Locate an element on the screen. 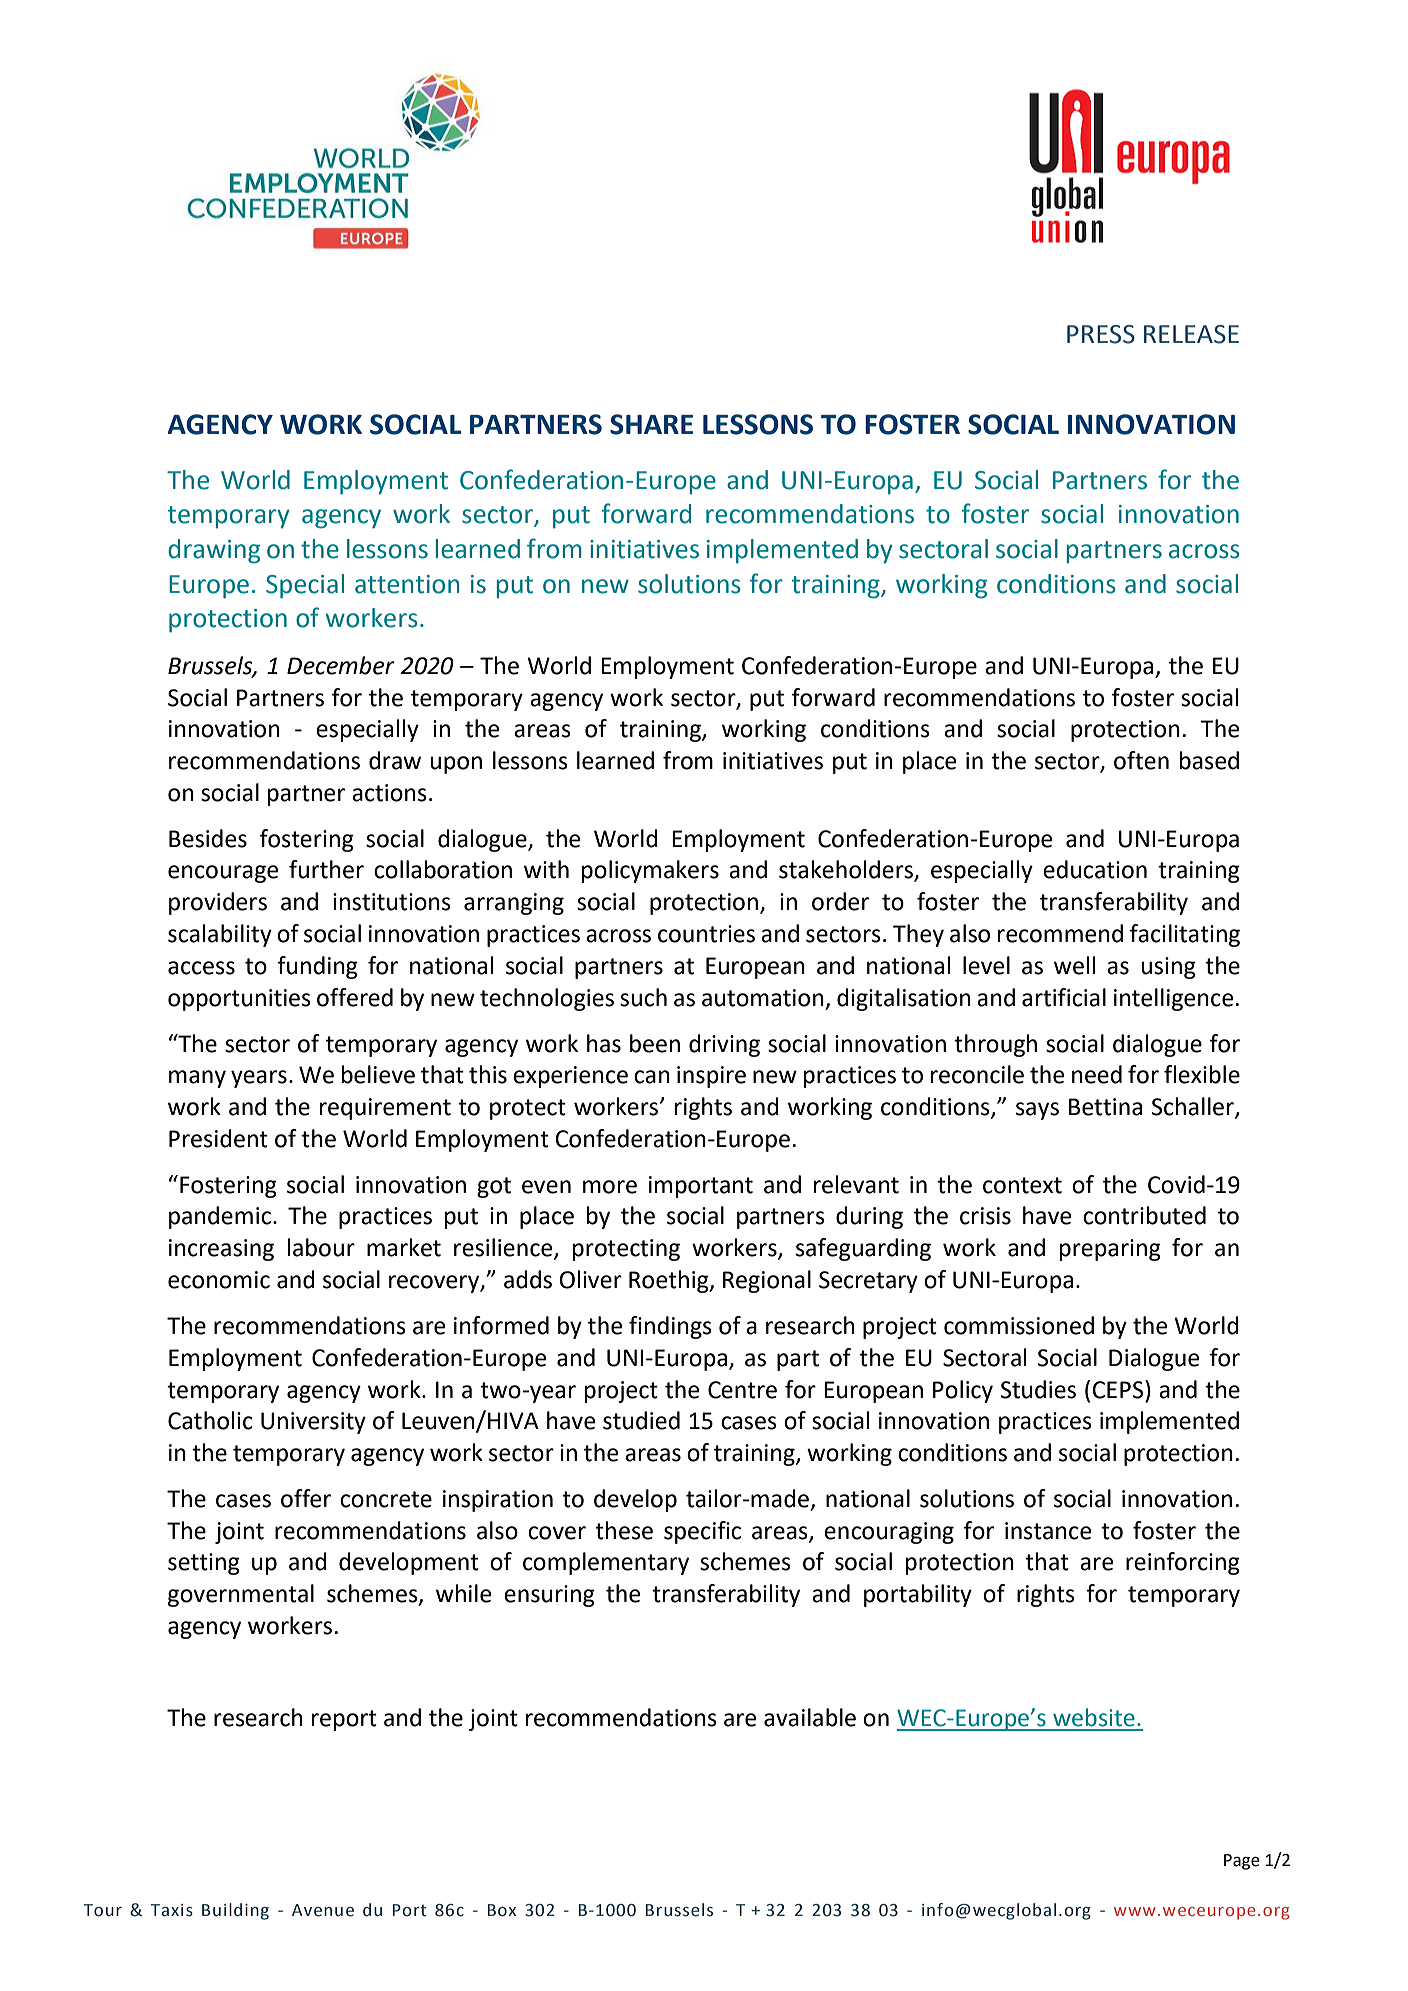  Catholic is located at coordinates (210, 1420).
